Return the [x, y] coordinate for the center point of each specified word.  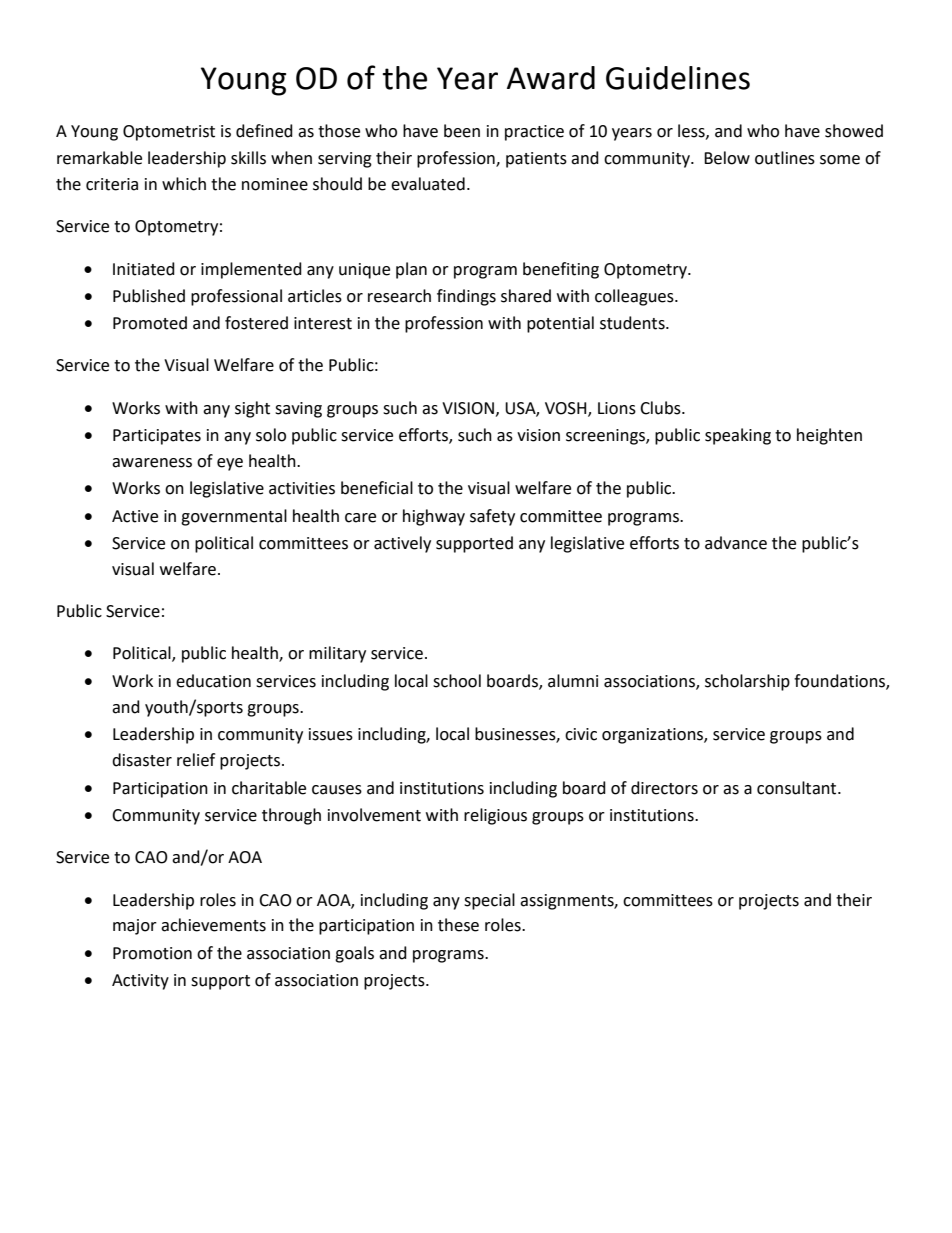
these [458, 925]
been [462, 131]
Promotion [152, 953]
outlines [785, 158]
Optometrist [169, 133]
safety [492, 517]
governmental [234, 517]
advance [736, 543]
